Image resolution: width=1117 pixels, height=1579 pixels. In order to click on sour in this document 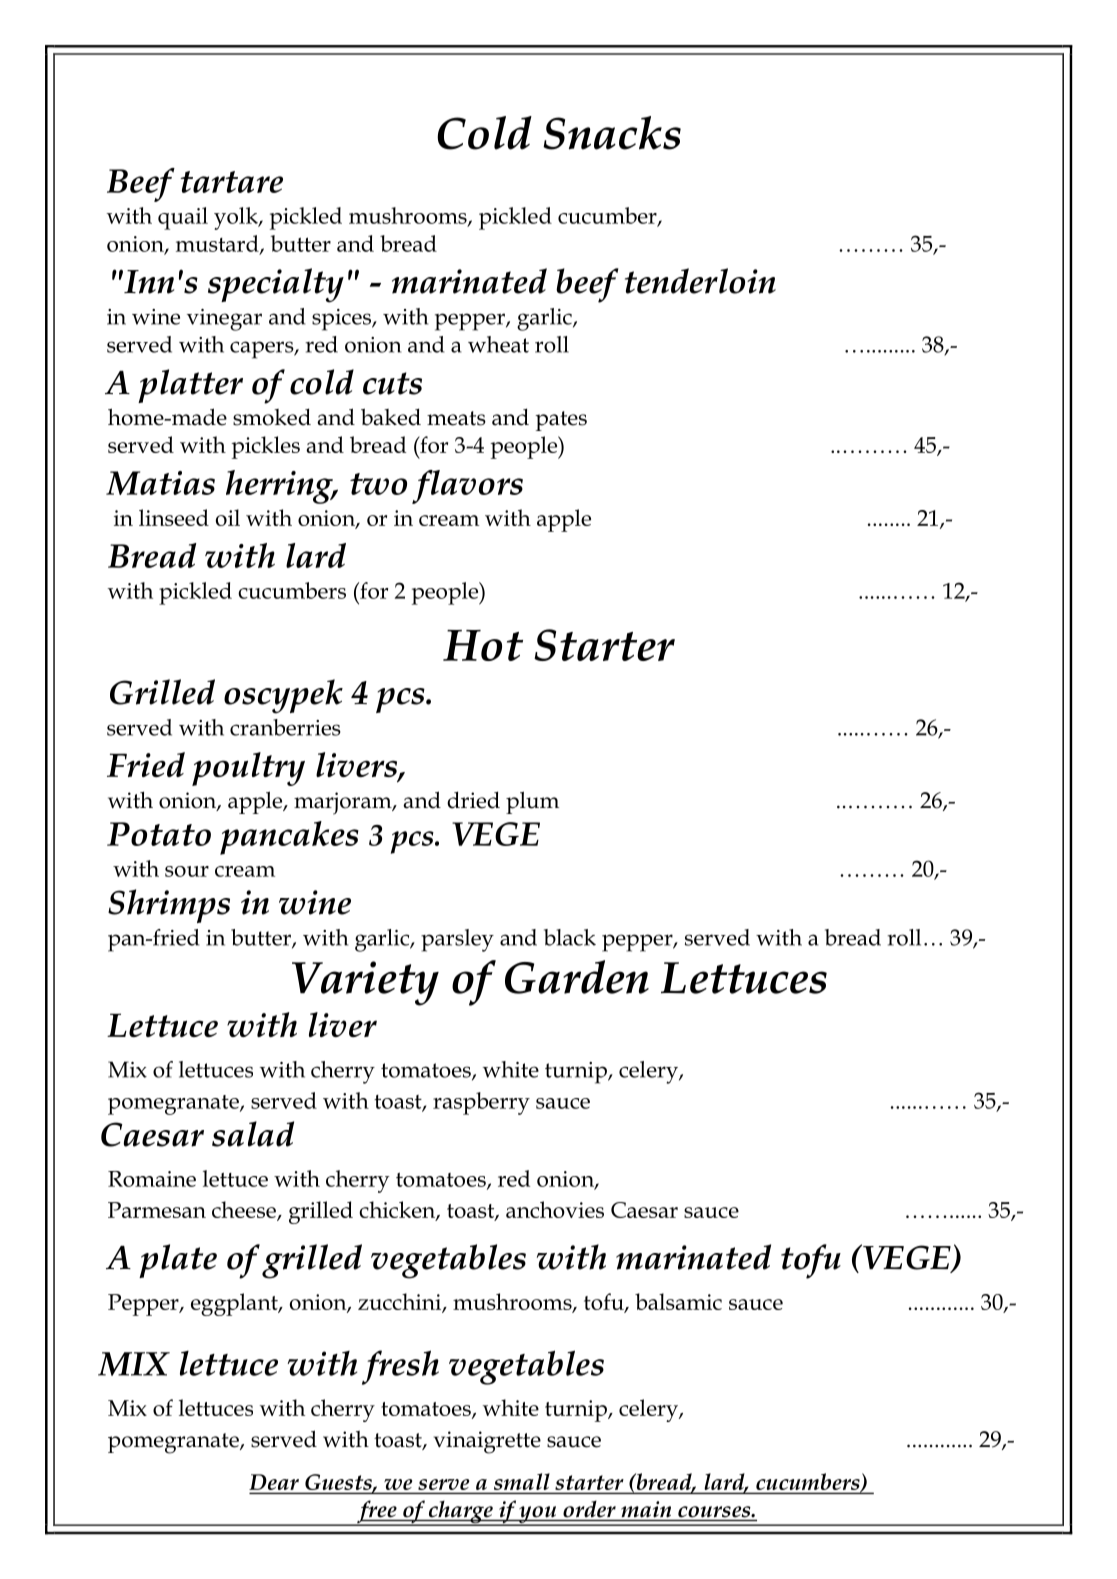, I will do `click(187, 871)`.
